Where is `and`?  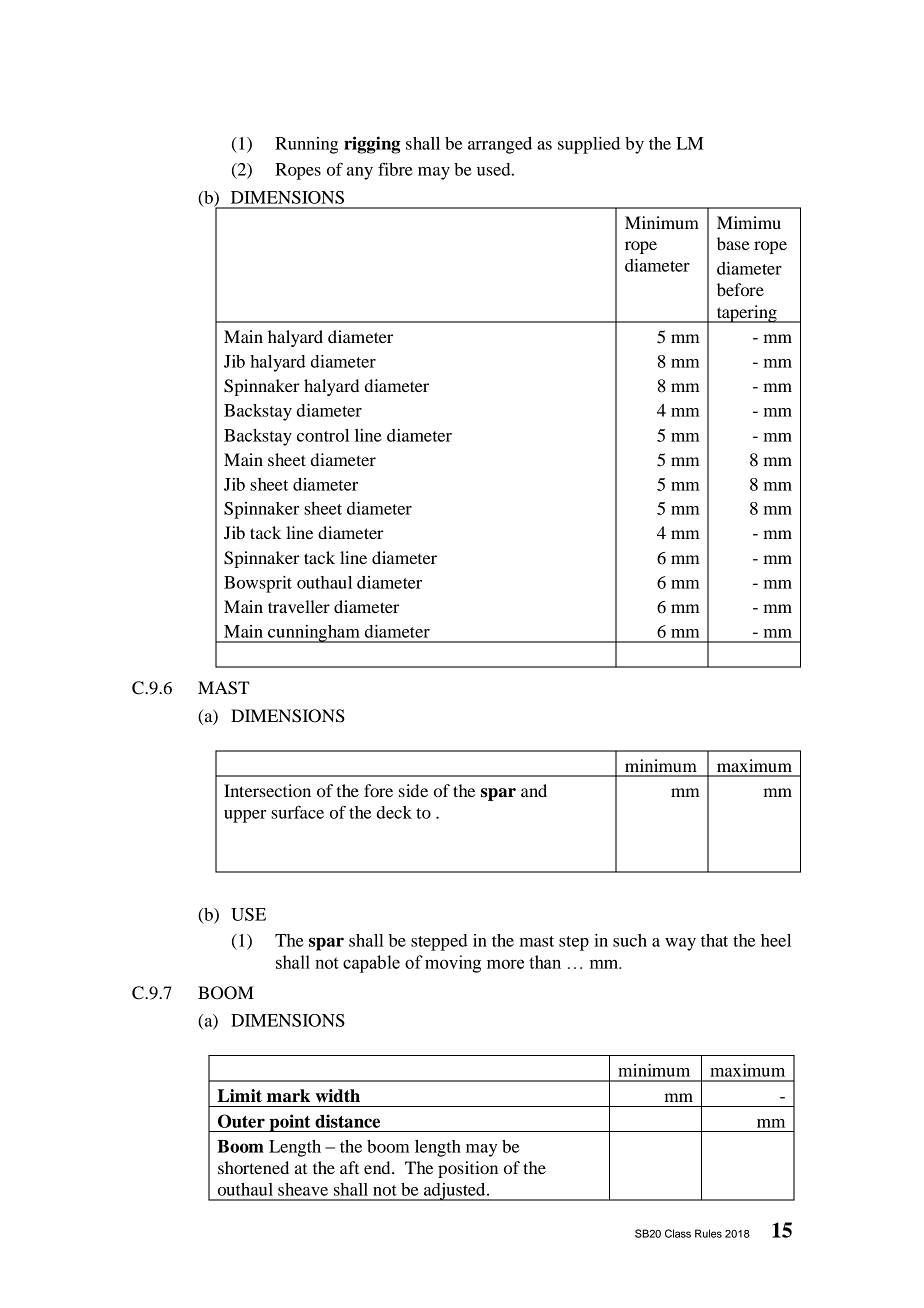
and is located at coordinates (534, 790).
